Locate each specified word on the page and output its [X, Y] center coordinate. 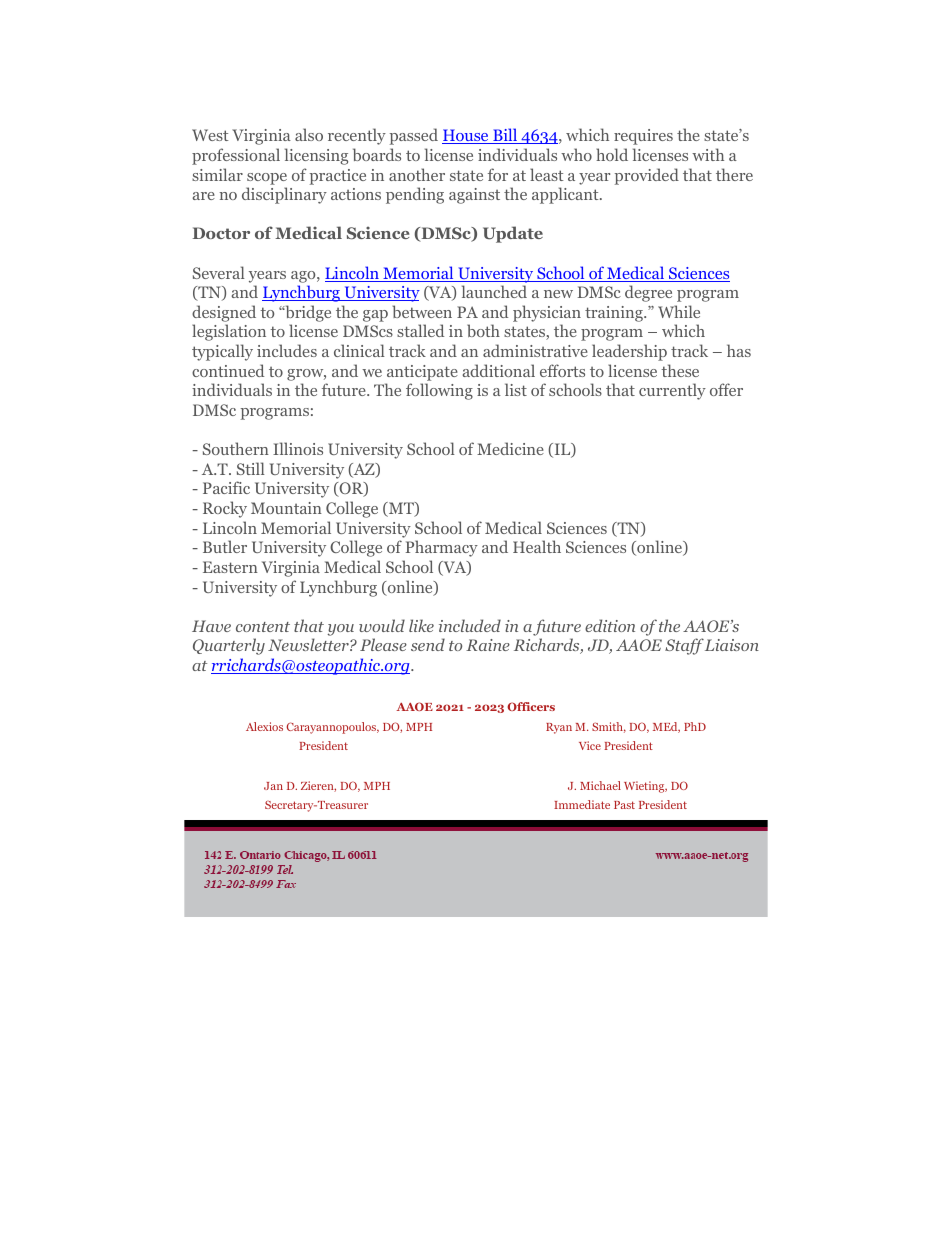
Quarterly [229, 646]
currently [672, 391]
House [466, 136]
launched [494, 291]
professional [236, 156]
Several [219, 272]
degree [648, 293]
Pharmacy [442, 548]
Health [537, 546]
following [439, 391]
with [708, 154]
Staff [684, 646]
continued [228, 370]
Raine [488, 645]
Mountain [286, 508]
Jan [273, 786]
